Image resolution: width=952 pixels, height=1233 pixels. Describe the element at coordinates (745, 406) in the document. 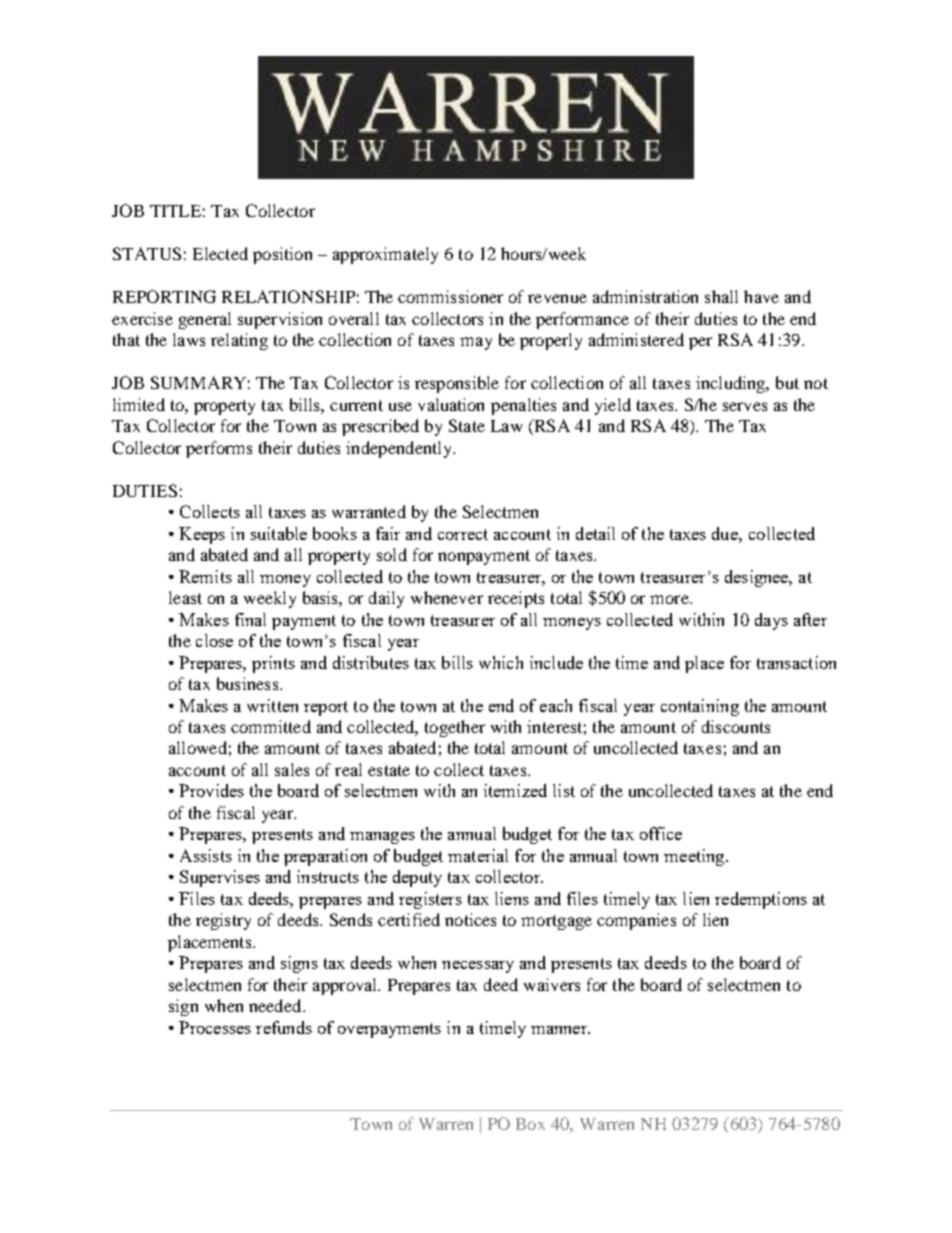

I see `serves` at that location.
